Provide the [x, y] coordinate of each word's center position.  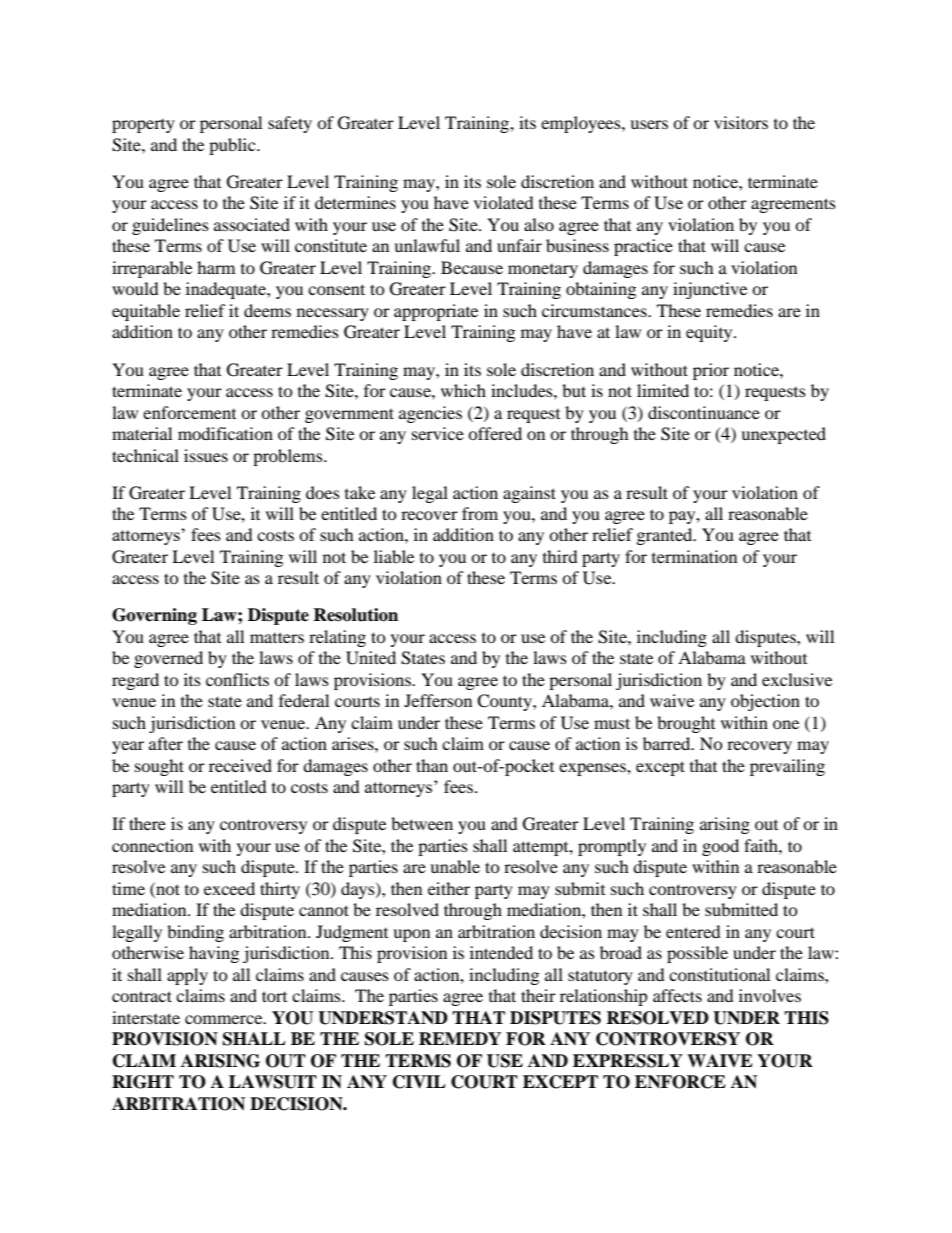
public [233, 146]
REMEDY [460, 1038]
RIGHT [143, 1082]
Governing [154, 616]
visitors [741, 122]
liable [394, 556]
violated [504, 202]
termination [694, 556]
